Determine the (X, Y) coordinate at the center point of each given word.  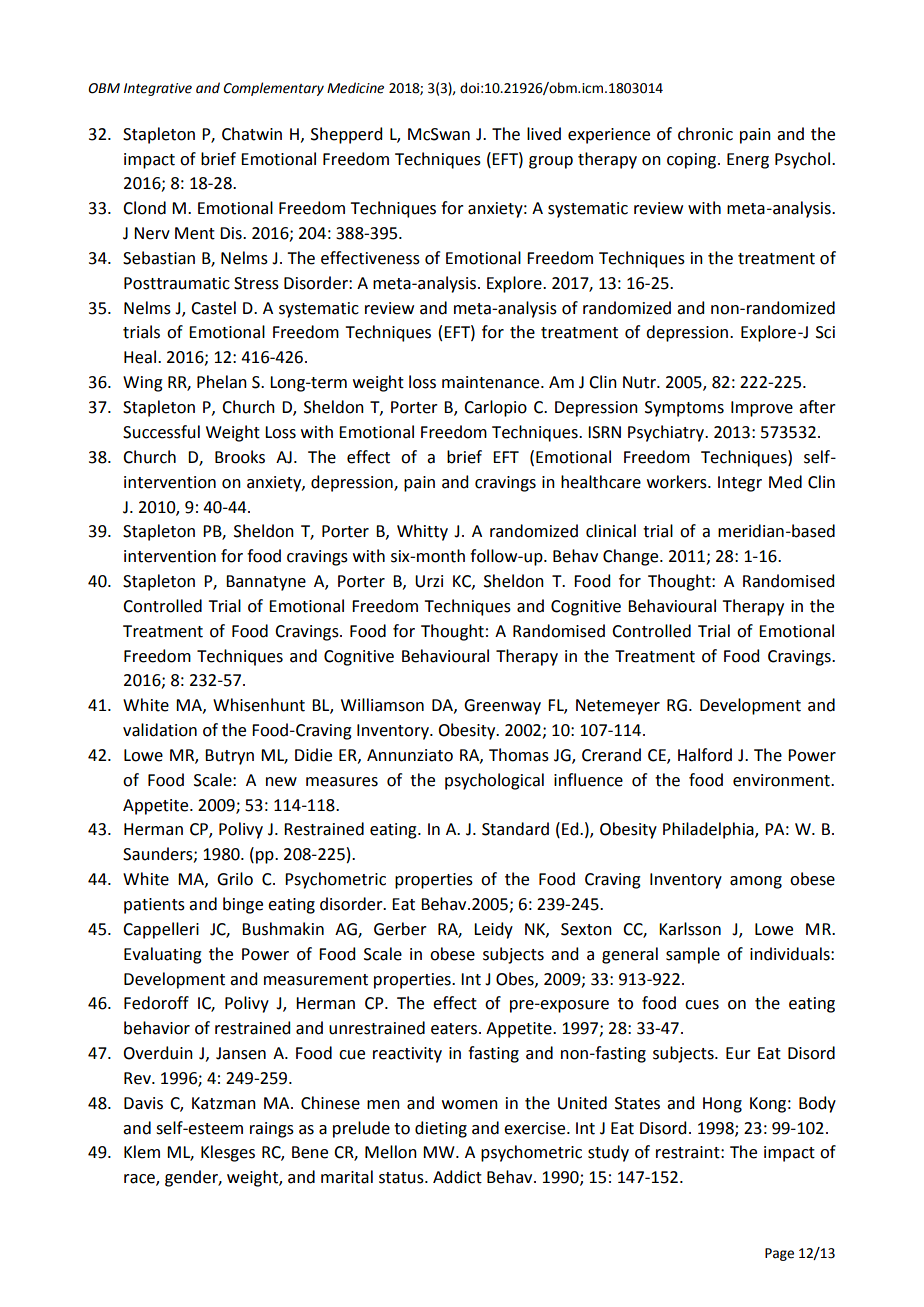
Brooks (240, 457)
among (756, 882)
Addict (457, 1177)
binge (243, 905)
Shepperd (346, 135)
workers (678, 482)
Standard (515, 829)
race (140, 1180)
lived (544, 134)
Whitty (422, 532)
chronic (705, 134)
